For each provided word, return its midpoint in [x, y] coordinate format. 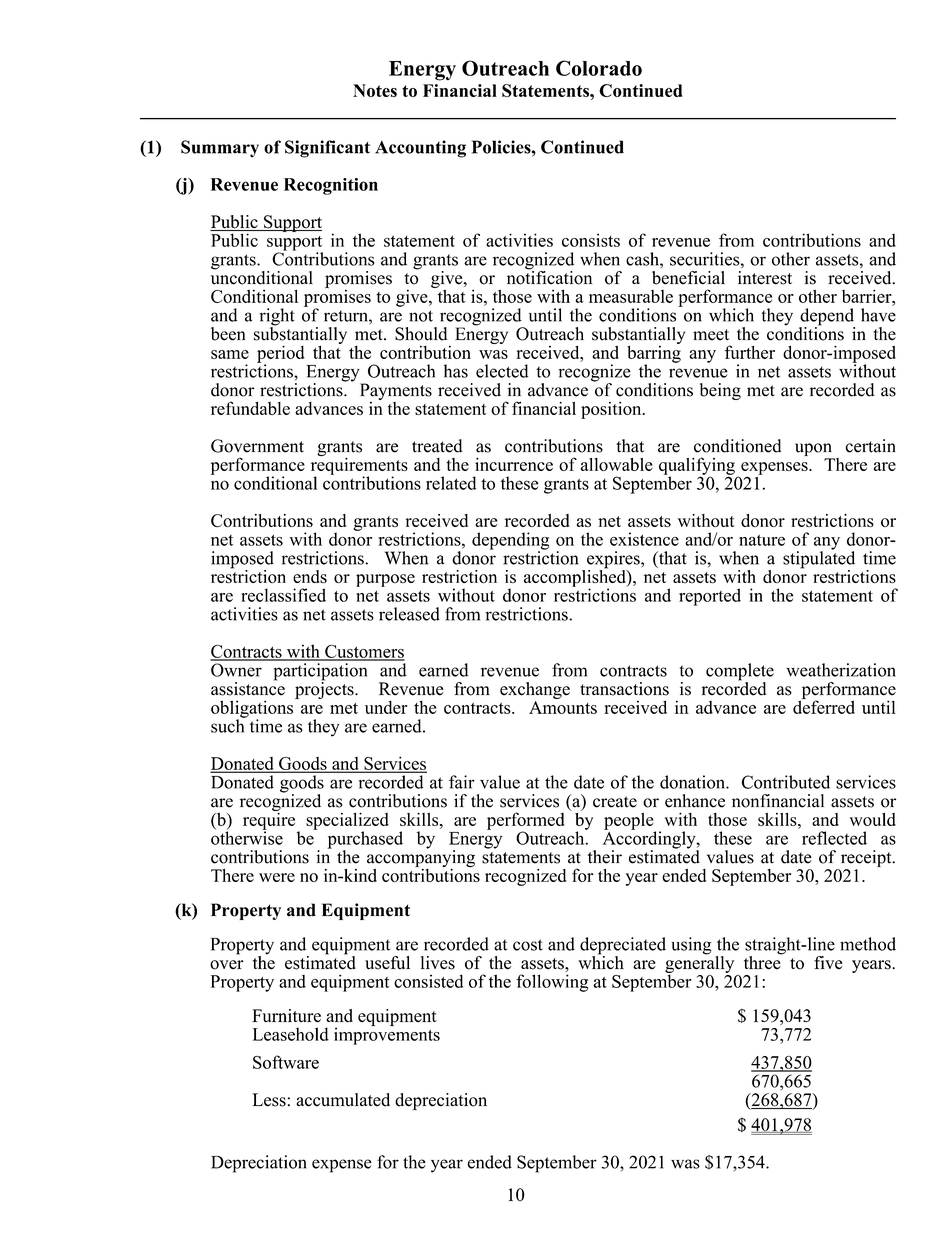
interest [765, 278]
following [552, 983]
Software [286, 1062]
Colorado [599, 68]
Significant [327, 149]
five [828, 963]
